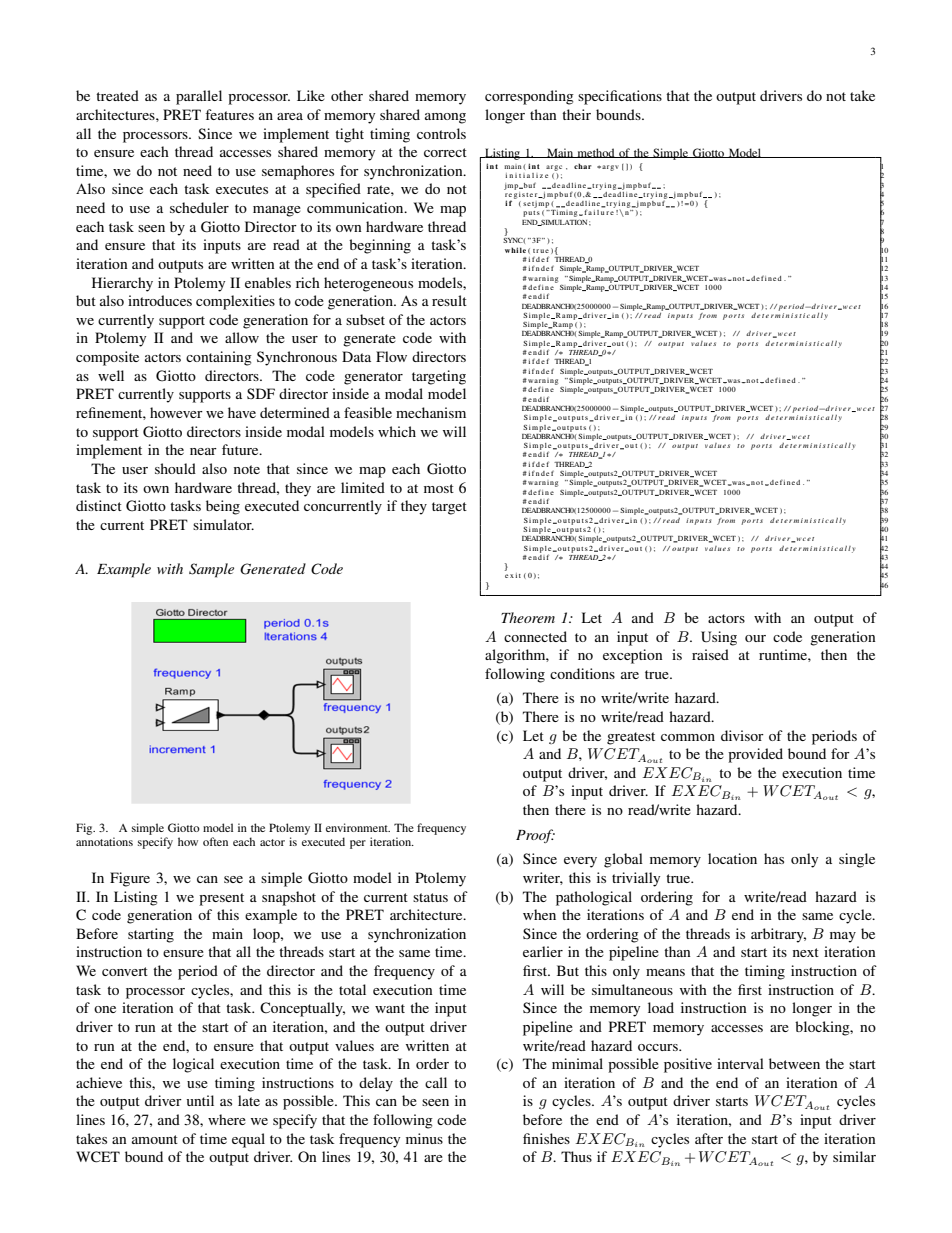 This document has width=952, height=1233. I want to click on among, so click(445, 118).
